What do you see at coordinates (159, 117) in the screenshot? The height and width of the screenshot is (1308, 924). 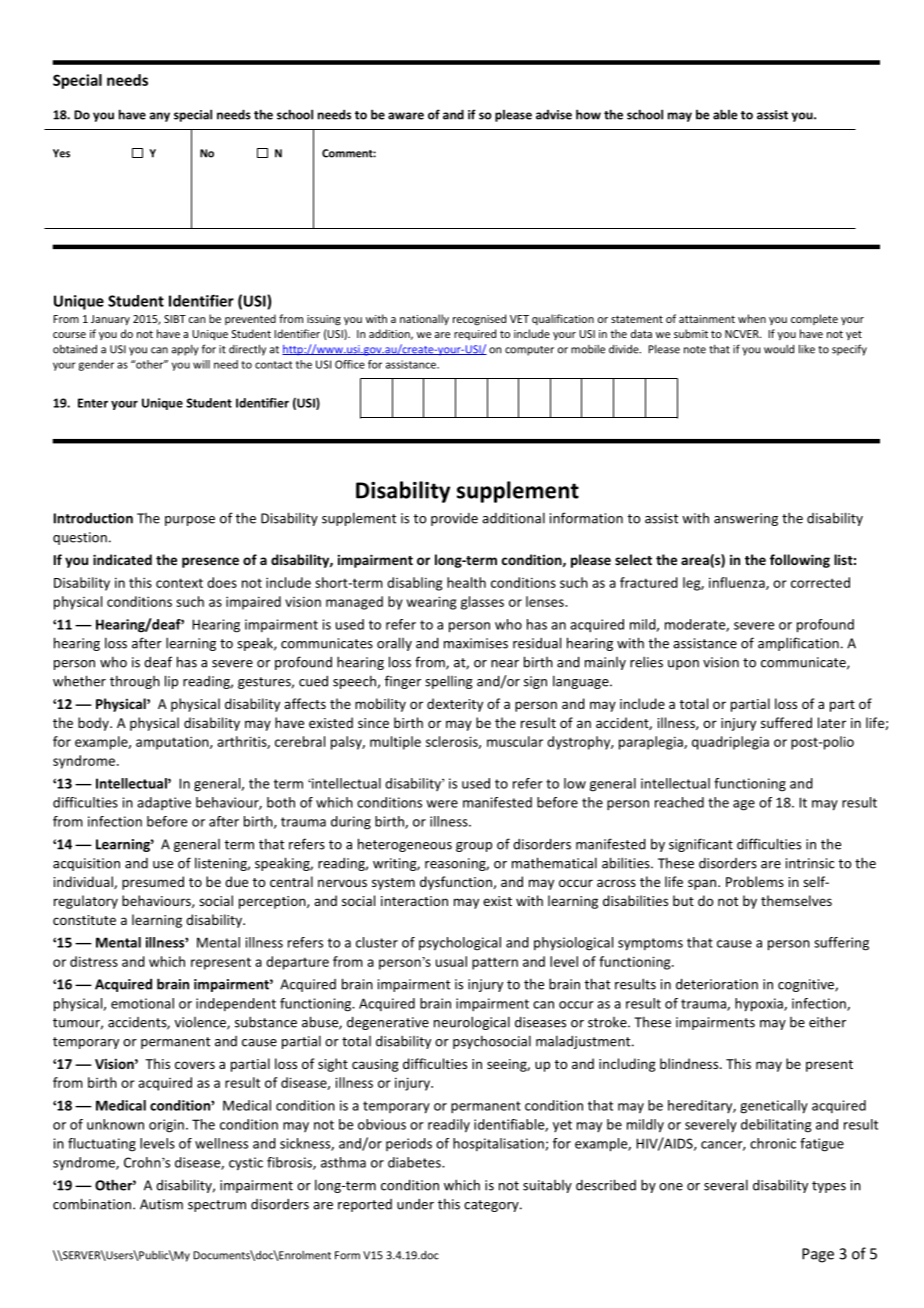 I see `any` at bounding box center [159, 117].
